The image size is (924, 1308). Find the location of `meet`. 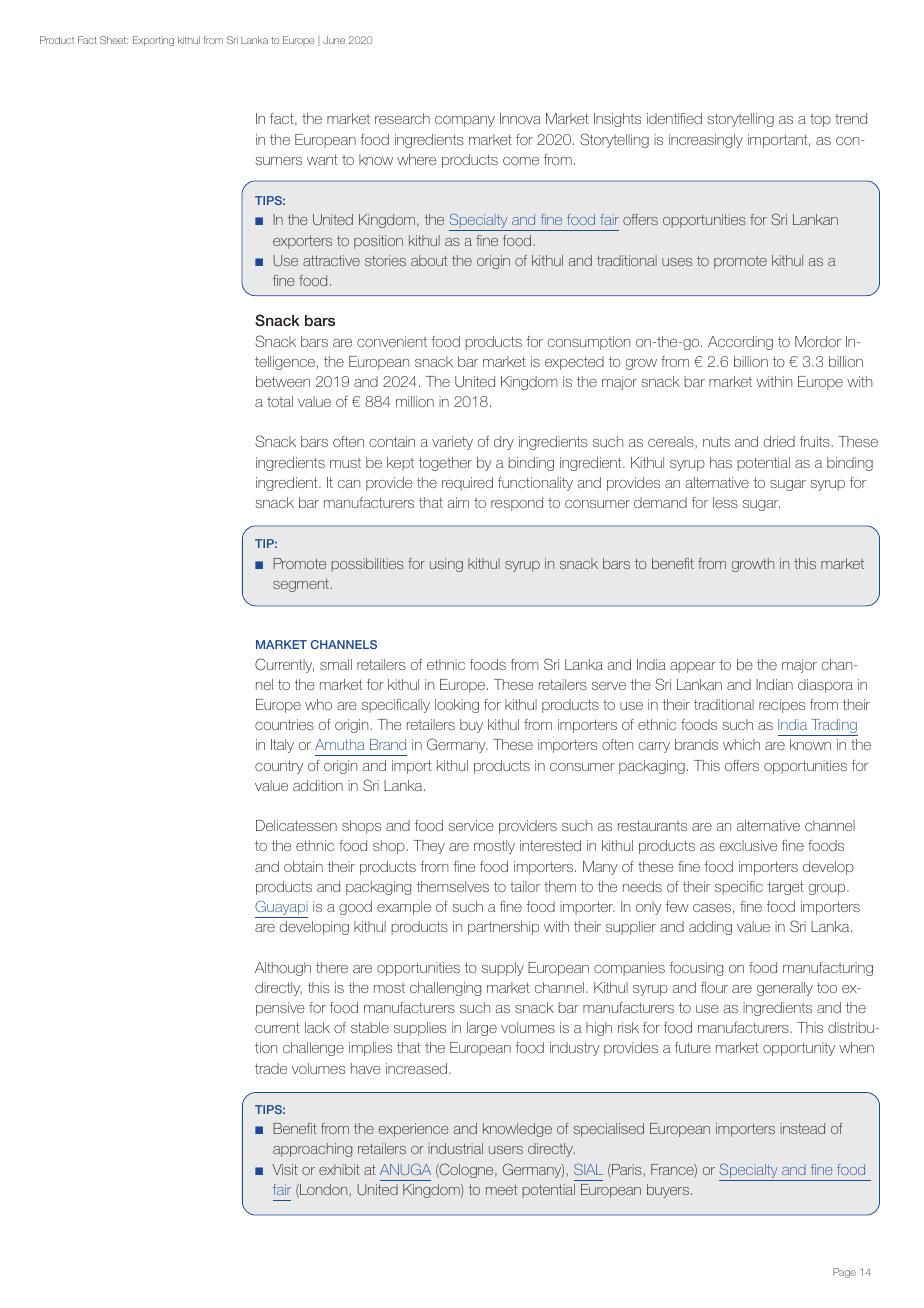

meet is located at coordinates (501, 1189).
